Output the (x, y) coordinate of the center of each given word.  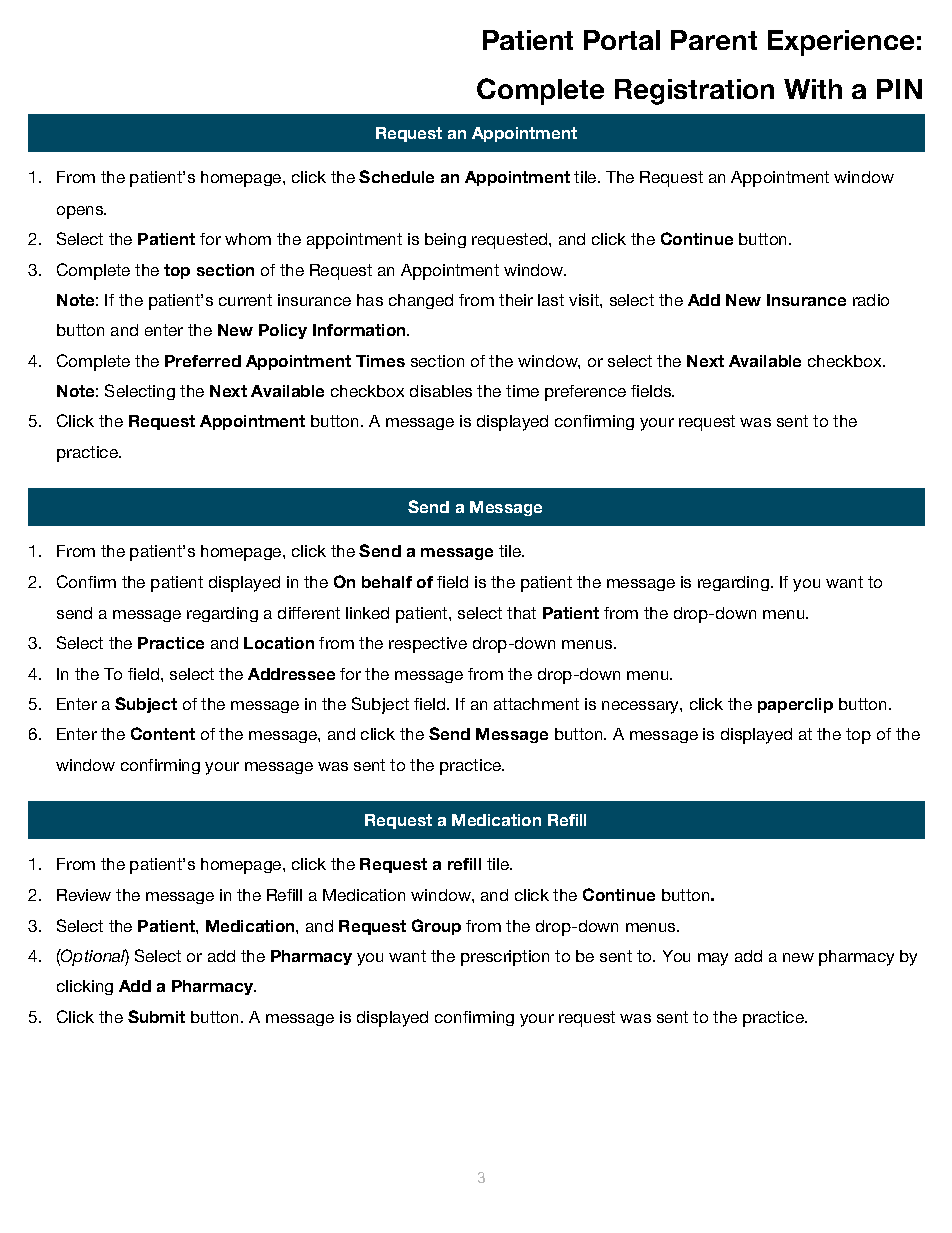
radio (871, 300)
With (813, 89)
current (245, 300)
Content (163, 733)
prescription (505, 958)
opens (81, 212)
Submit (156, 1016)
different (309, 613)
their (516, 300)
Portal (622, 40)
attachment (536, 704)
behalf (387, 582)
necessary (641, 707)
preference (585, 393)
